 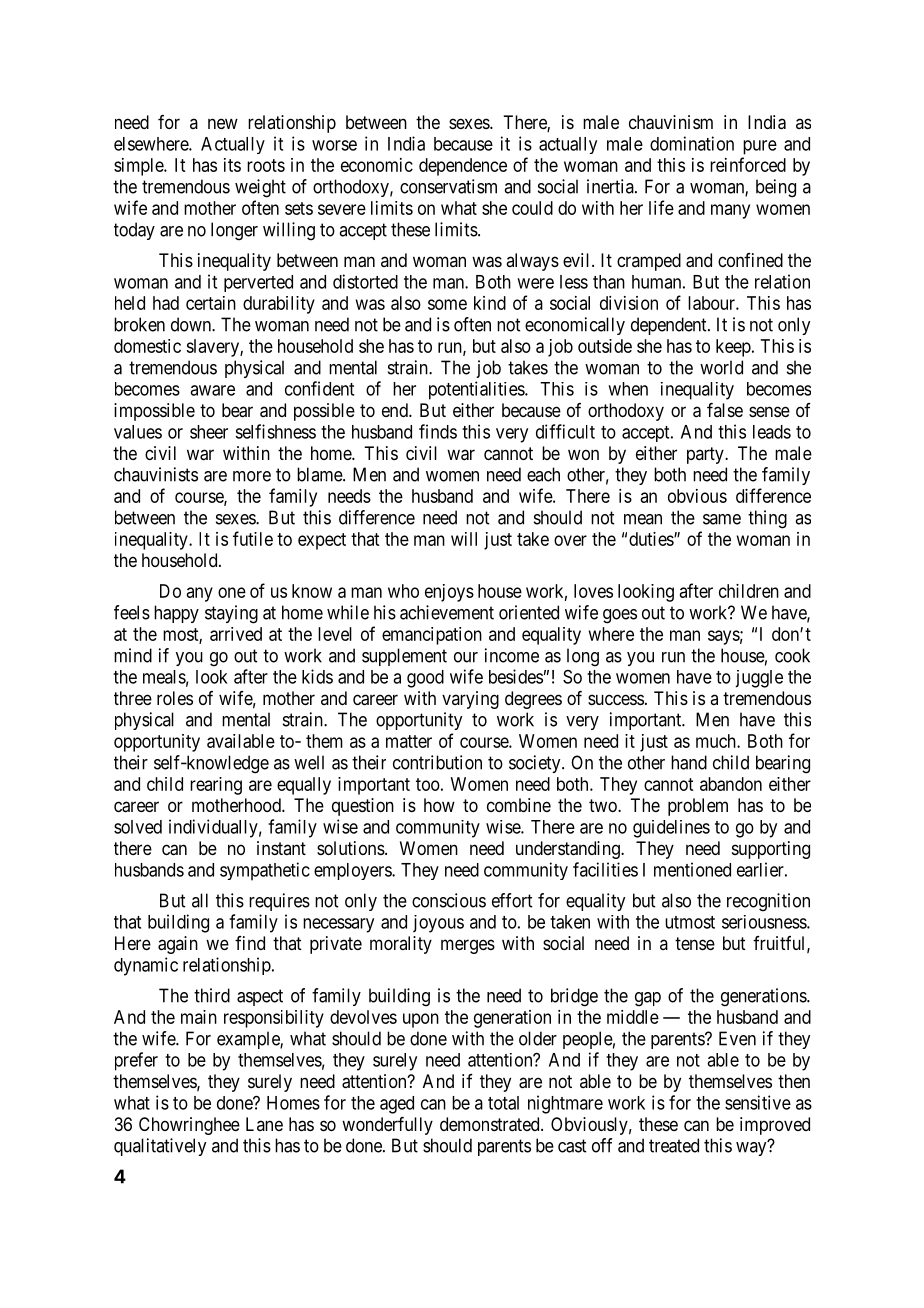 I want to click on joyous, so click(x=438, y=924).
